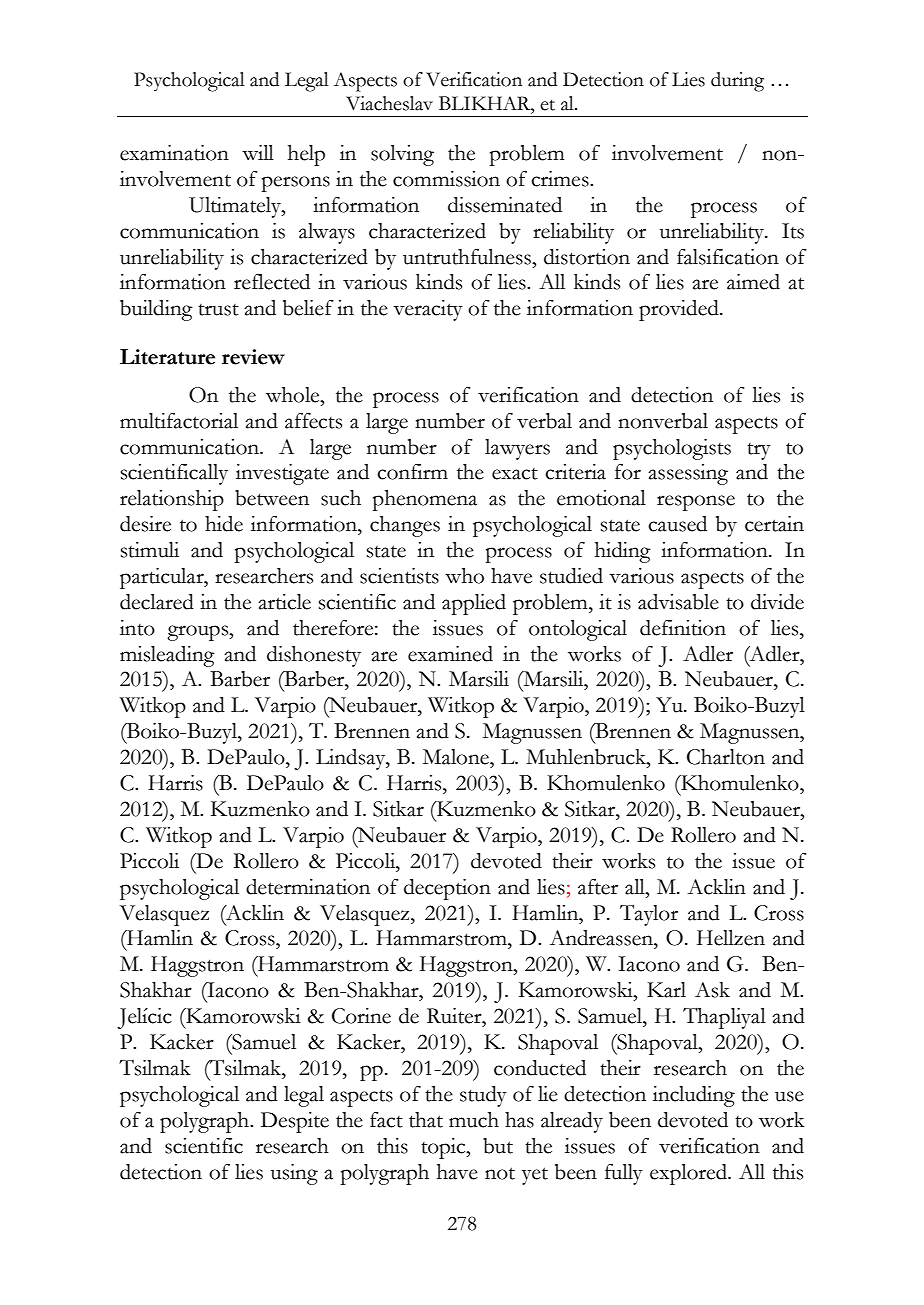 This document has width=924, height=1305. What do you see at coordinates (258, 152) in the document?
I see `will` at bounding box center [258, 152].
